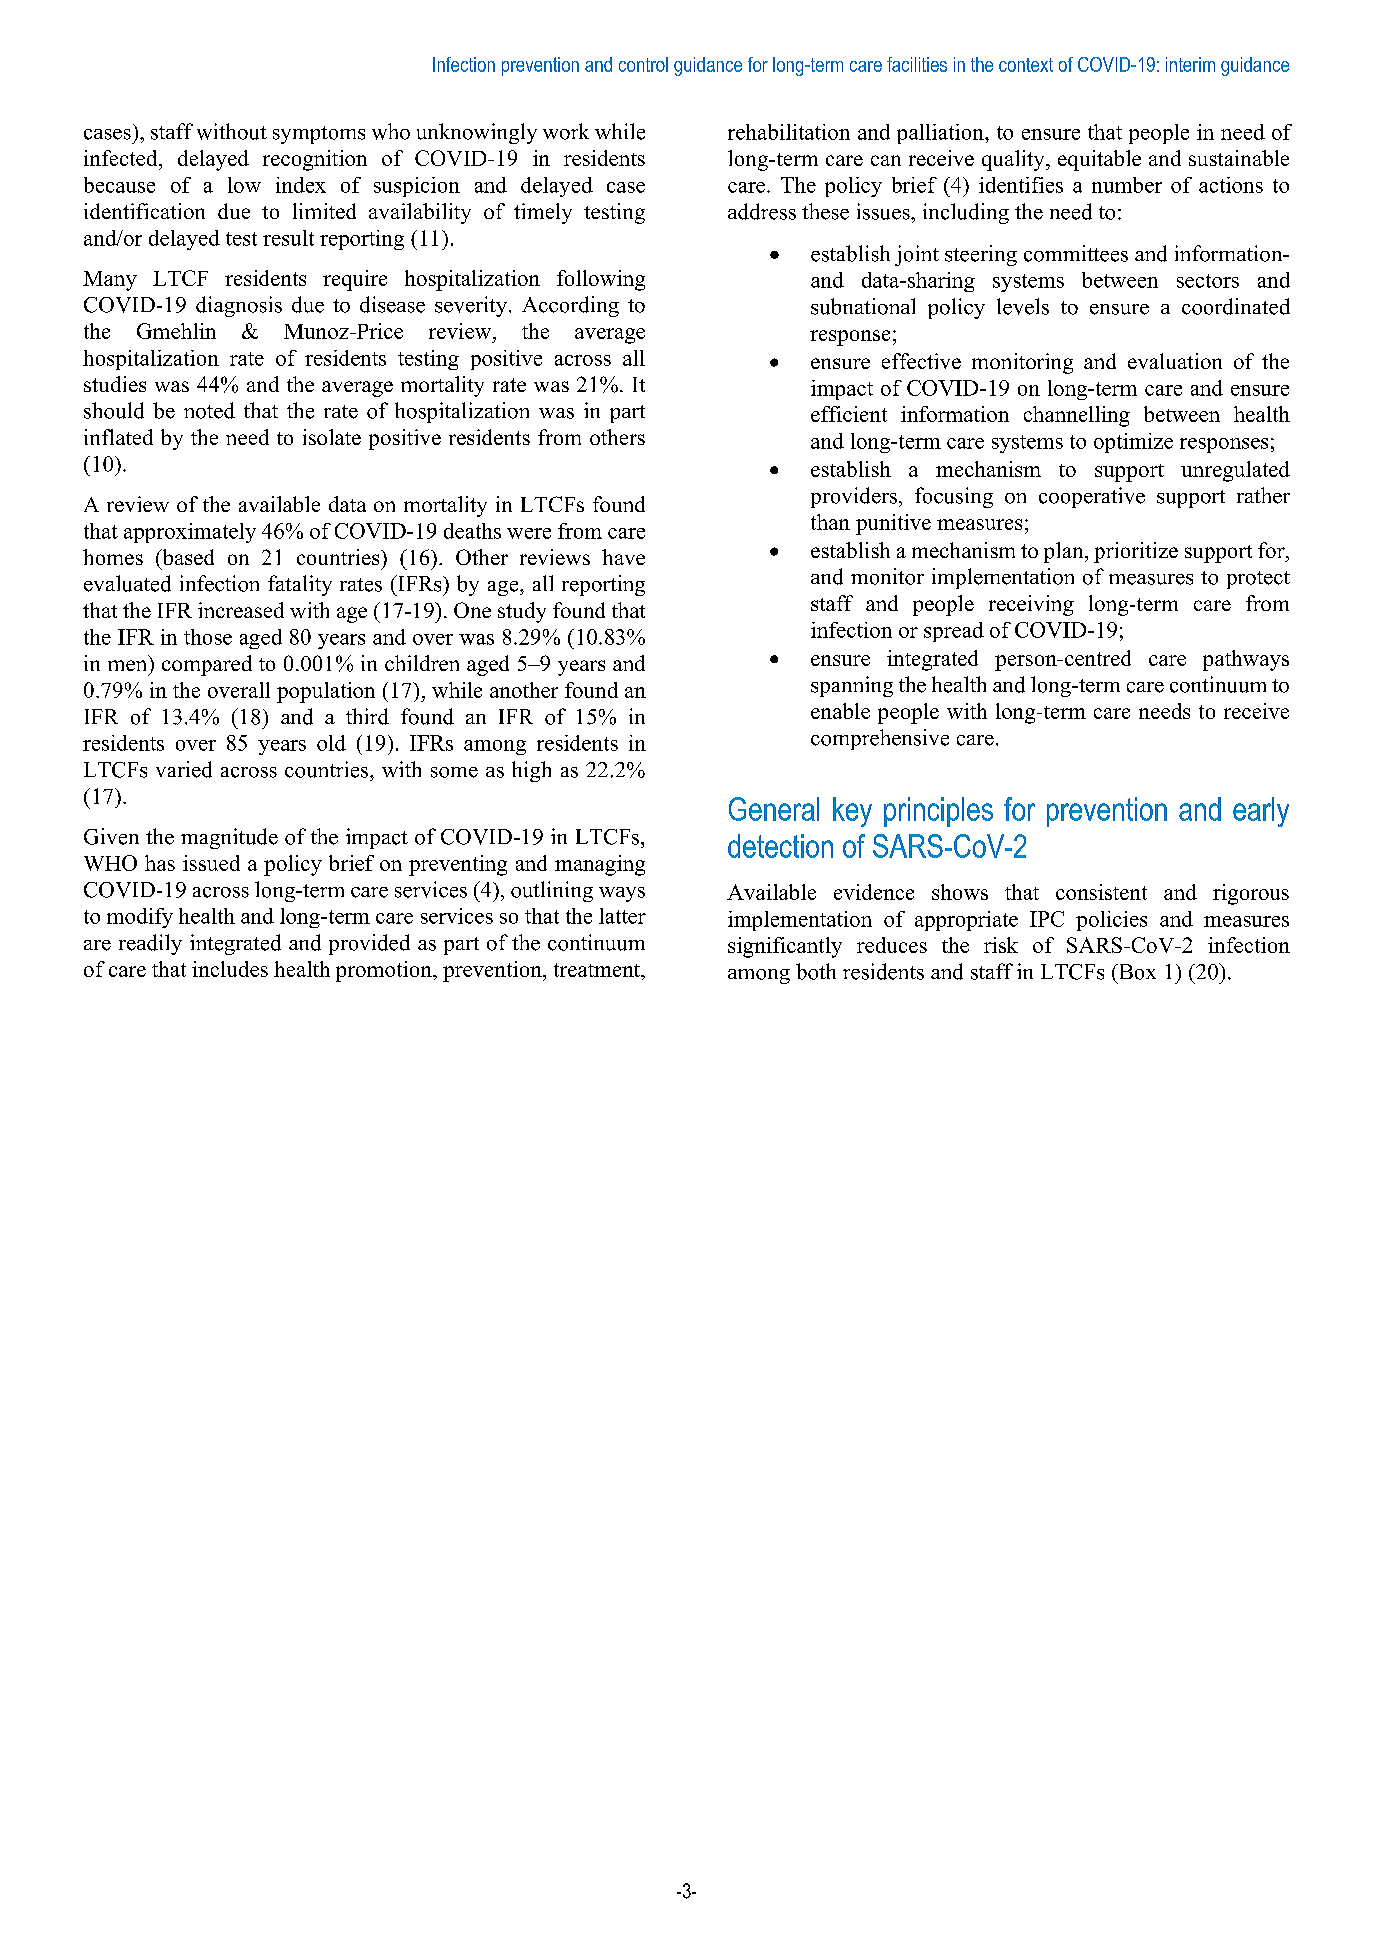  I want to click on approximately, so click(190, 533).
